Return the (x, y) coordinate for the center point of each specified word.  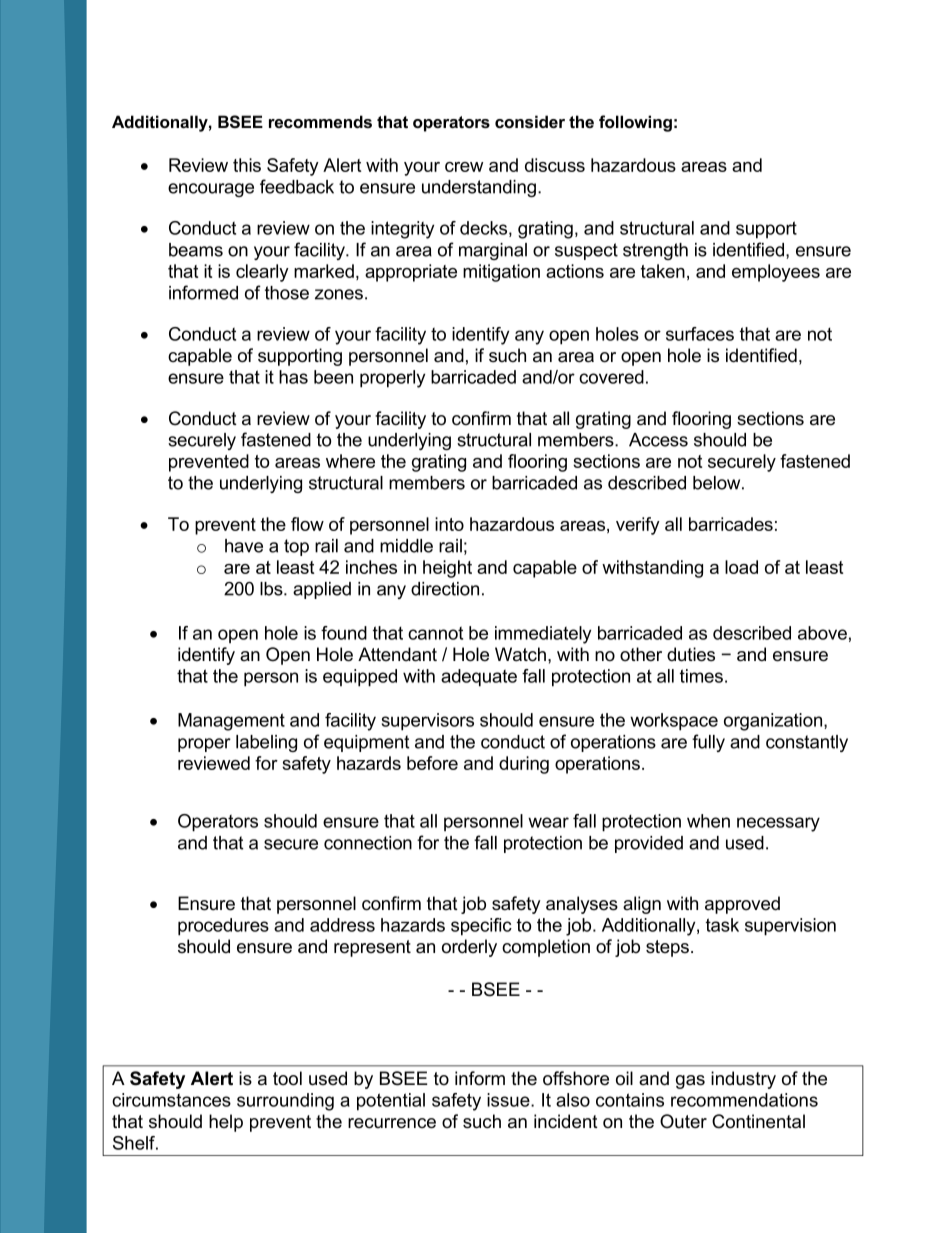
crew (464, 167)
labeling (266, 743)
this (247, 165)
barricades (731, 524)
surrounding (285, 1102)
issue (509, 1100)
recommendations (744, 1100)
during (524, 765)
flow (307, 524)
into (449, 524)
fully (708, 743)
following (635, 123)
